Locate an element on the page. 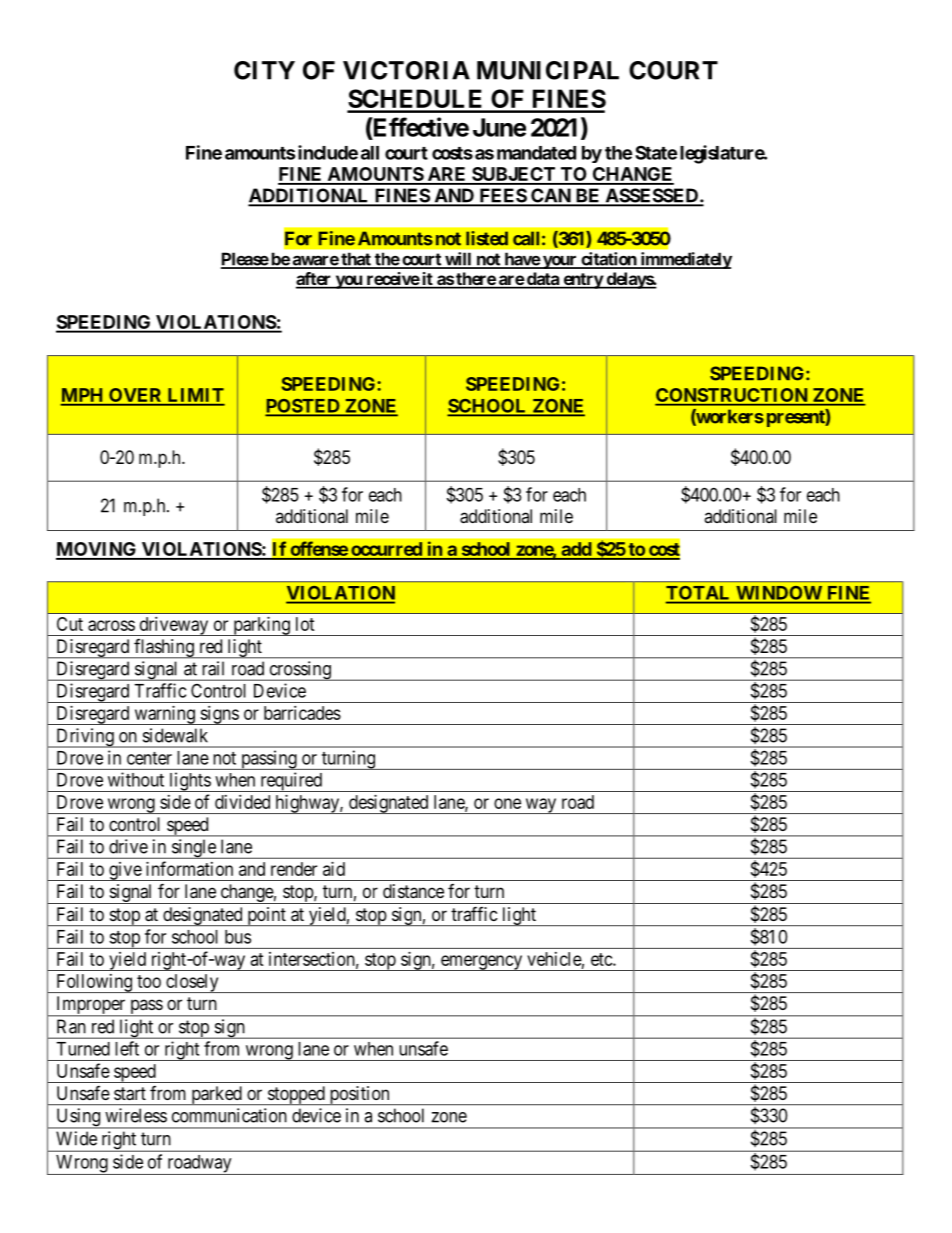 Image resolution: width=952 pixels, height=1233 pixels. etc is located at coordinates (602, 959).
